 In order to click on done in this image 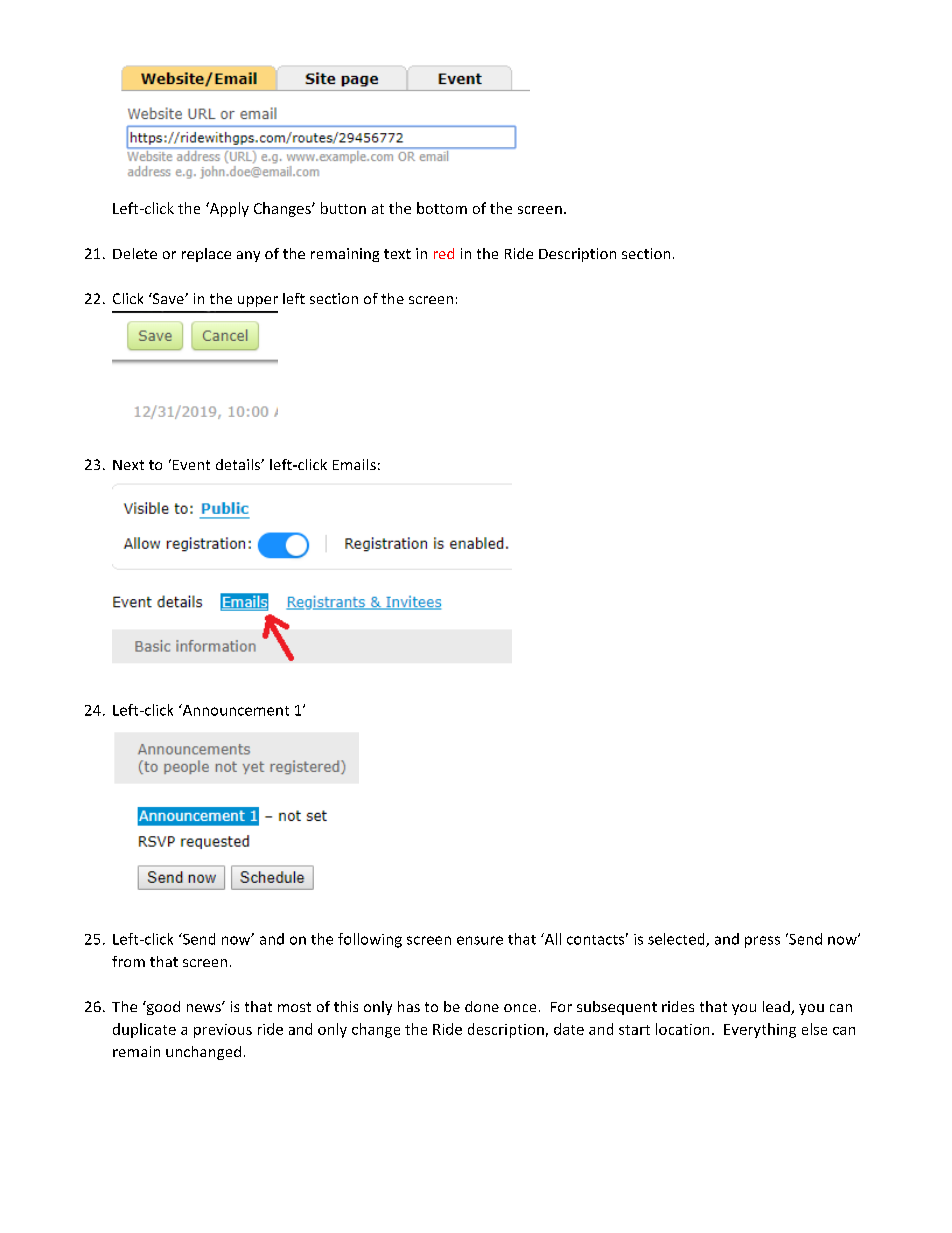, I will do `click(482, 1006)`.
